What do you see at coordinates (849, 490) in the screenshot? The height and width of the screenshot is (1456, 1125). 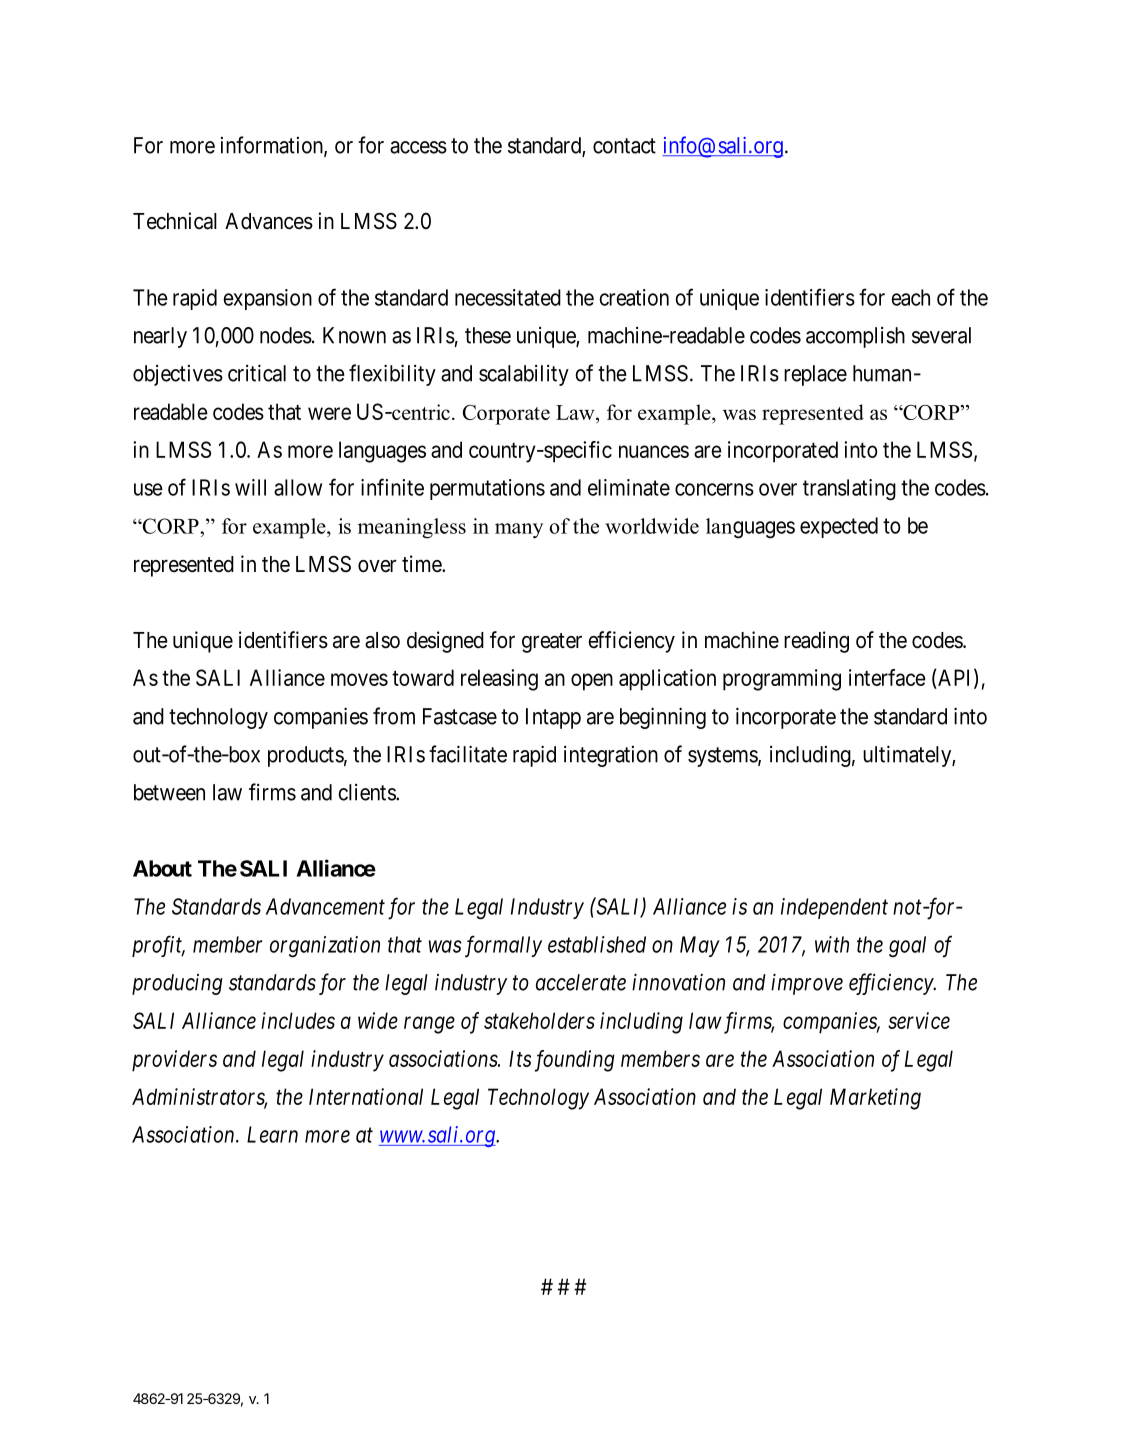 I see `translating` at bounding box center [849, 490].
